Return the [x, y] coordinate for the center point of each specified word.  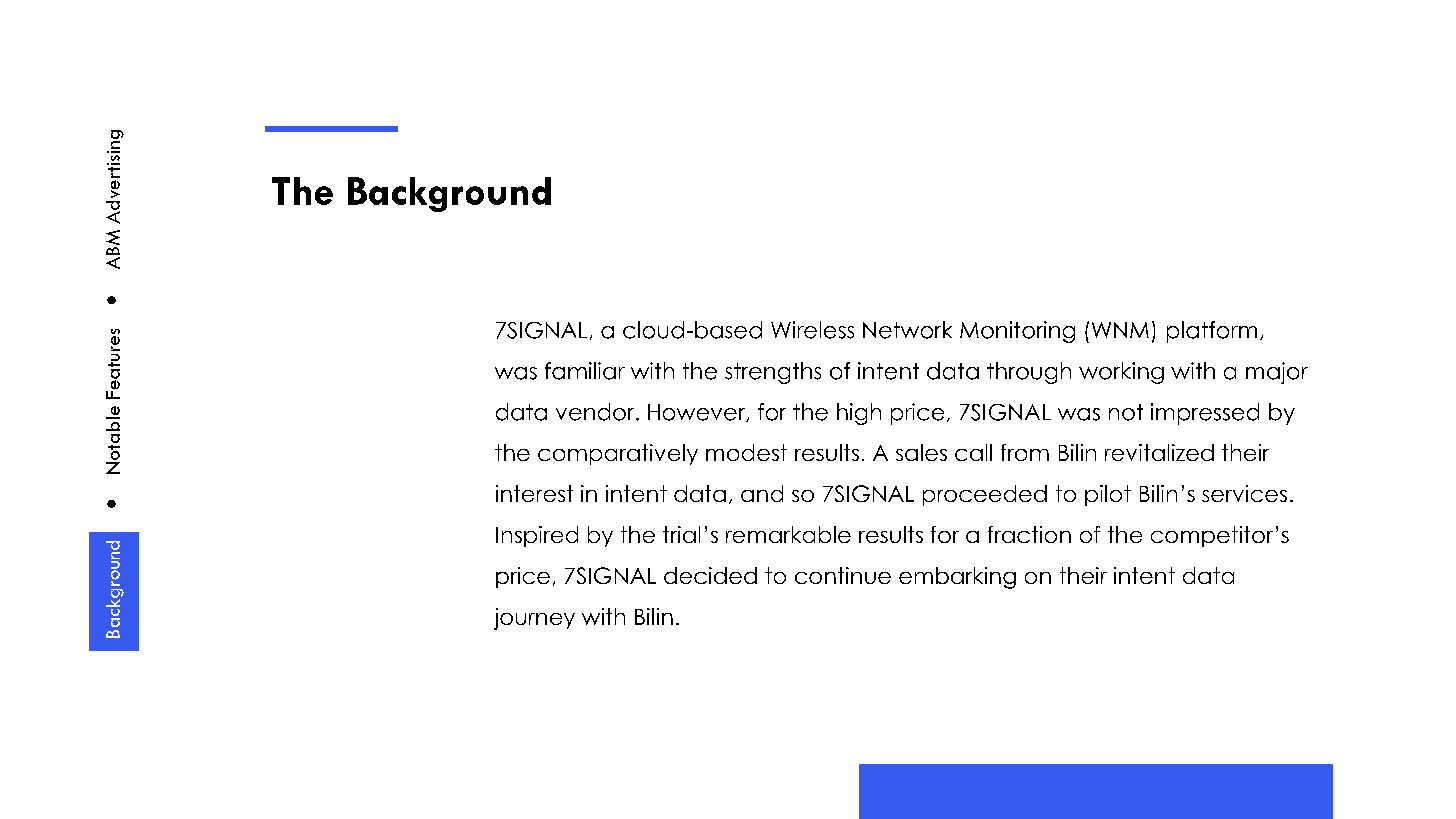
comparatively [618, 454]
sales [921, 452]
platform [1212, 332]
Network [907, 330]
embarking [957, 578]
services [1244, 493]
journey [534, 619]
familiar [585, 371]
